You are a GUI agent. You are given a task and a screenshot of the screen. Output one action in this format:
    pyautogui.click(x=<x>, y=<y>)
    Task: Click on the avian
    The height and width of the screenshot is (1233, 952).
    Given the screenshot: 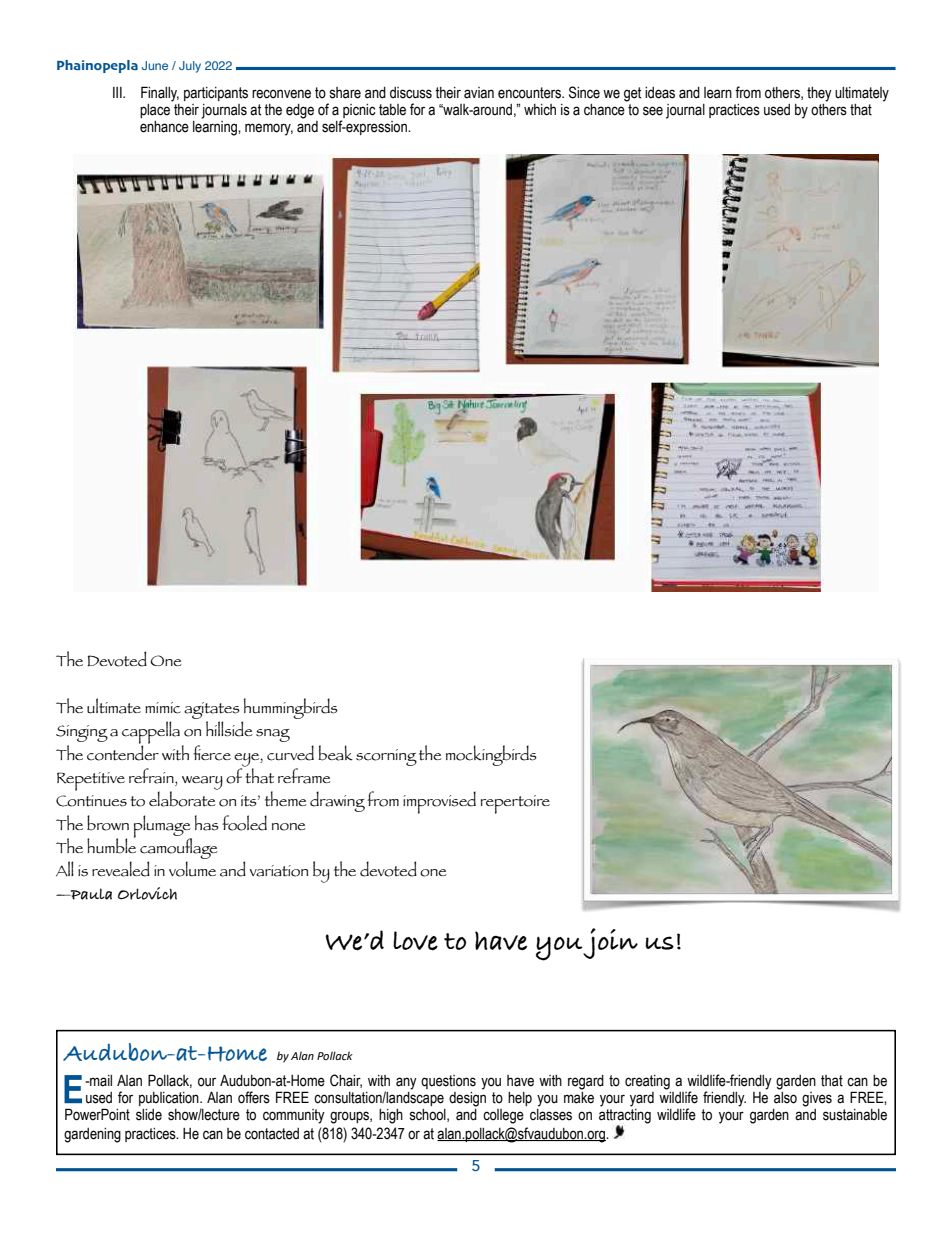 What is the action you would take?
    pyautogui.click(x=479, y=93)
